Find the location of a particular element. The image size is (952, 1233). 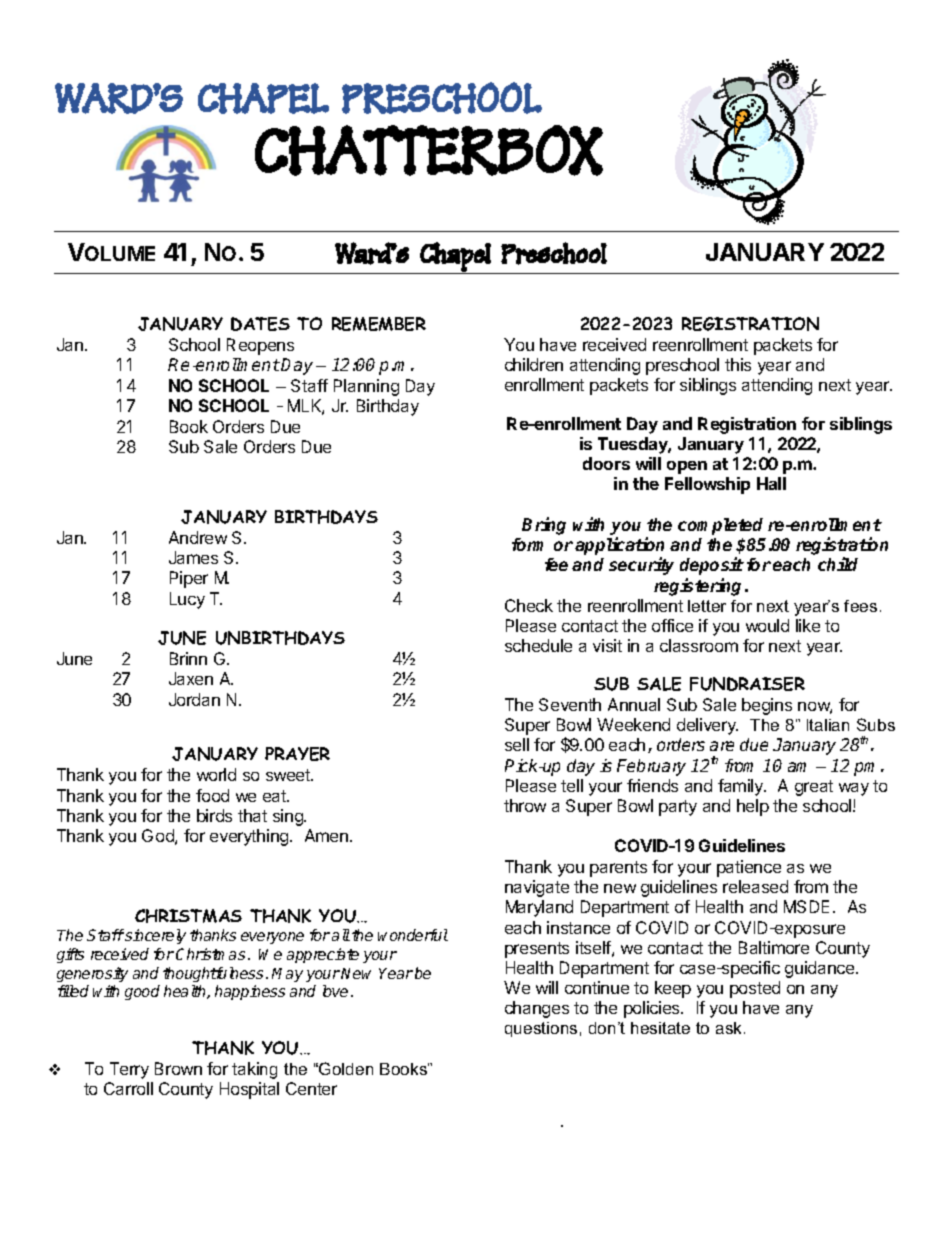

would is located at coordinates (767, 625).
